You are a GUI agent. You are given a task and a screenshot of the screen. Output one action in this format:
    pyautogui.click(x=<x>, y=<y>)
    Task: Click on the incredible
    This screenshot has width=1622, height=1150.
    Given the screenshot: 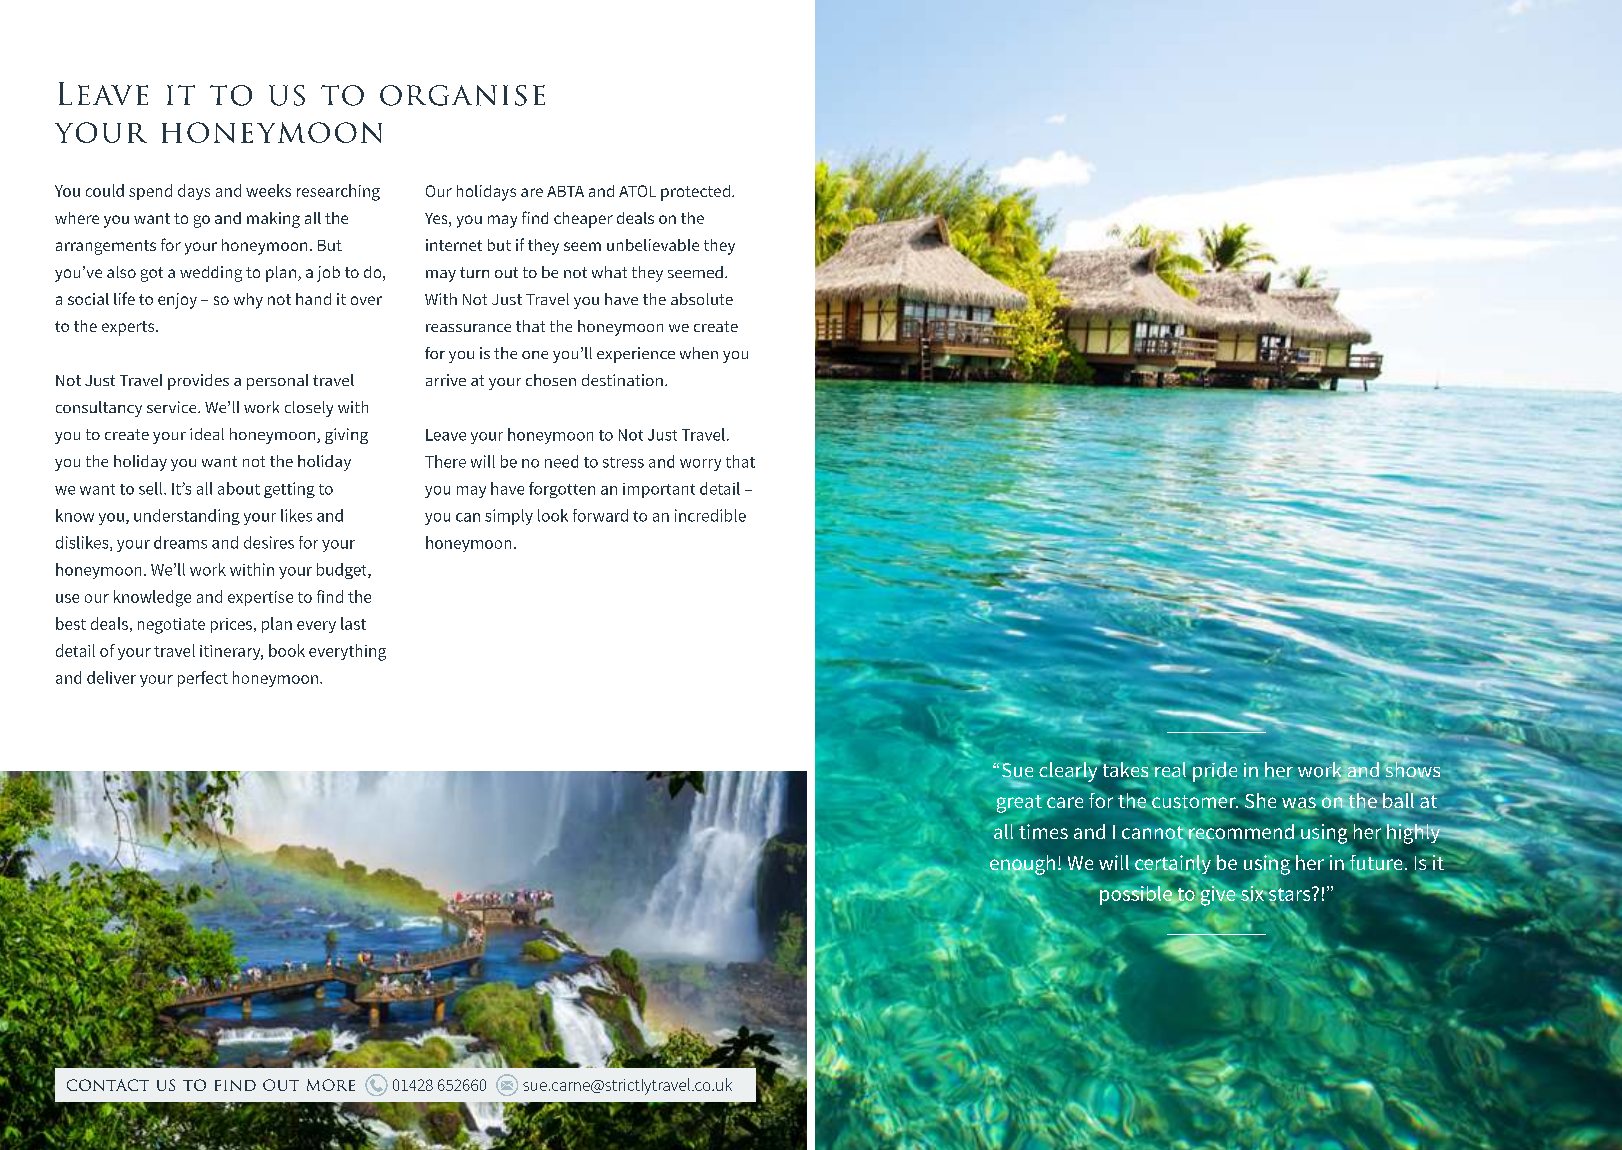 What is the action you would take?
    pyautogui.click(x=710, y=515)
